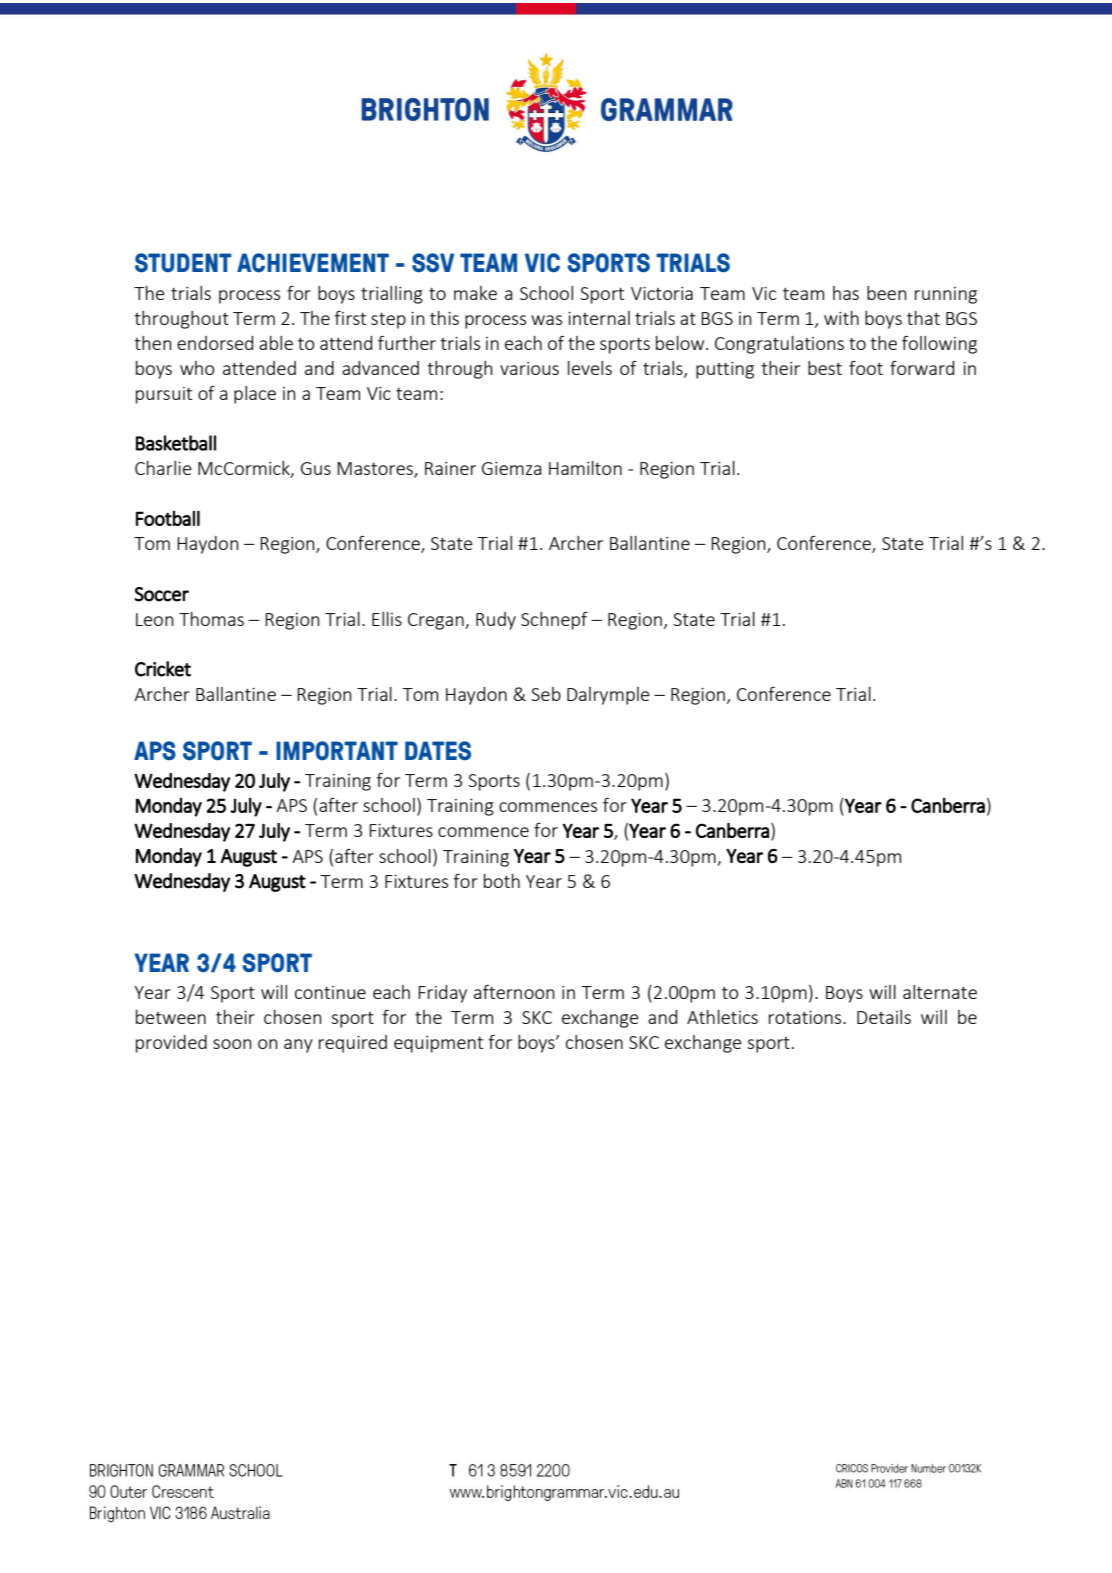  Describe the element at coordinates (546, 320) in the screenshot. I see `was` at that location.
